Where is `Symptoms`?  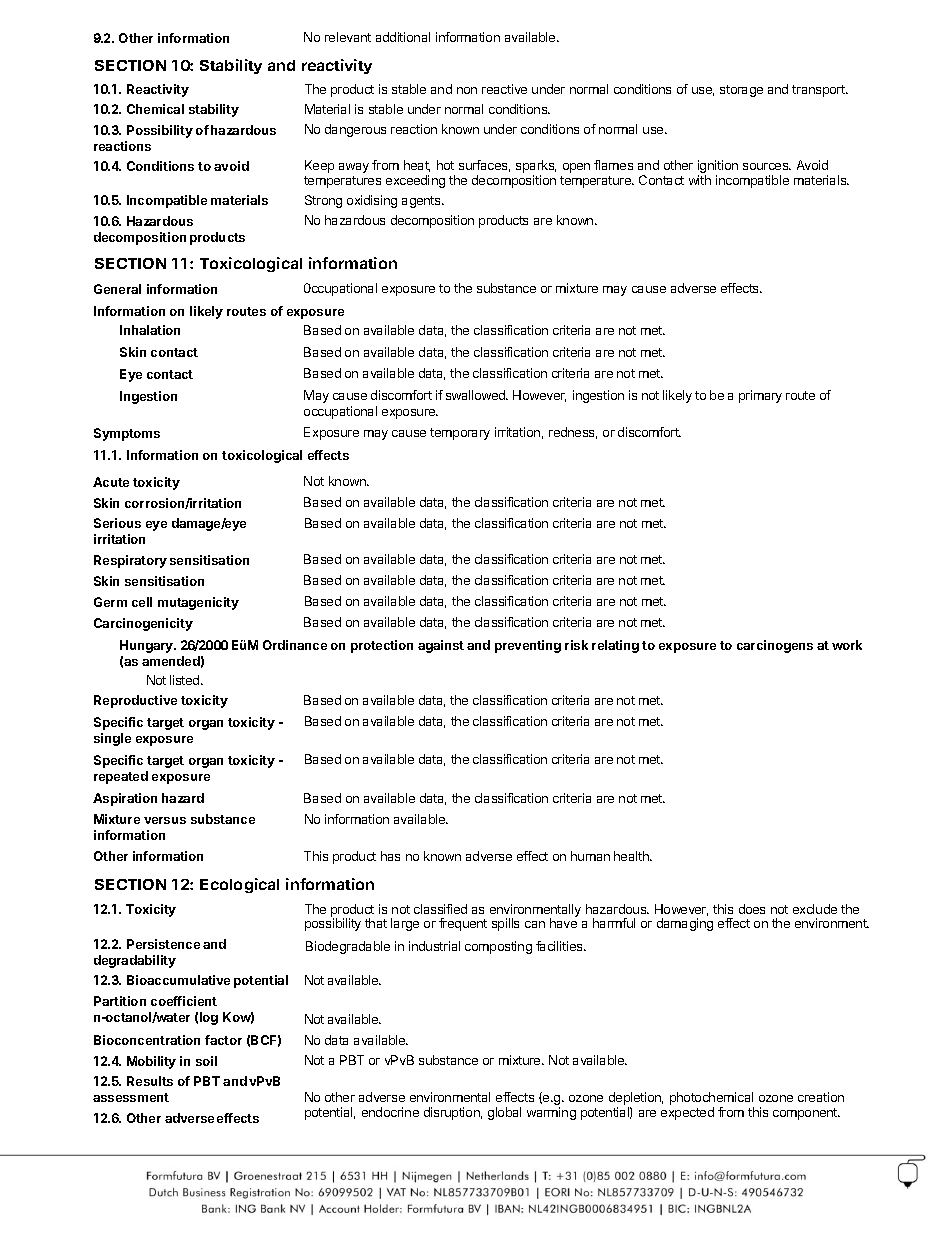
Symptoms is located at coordinates (127, 434).
